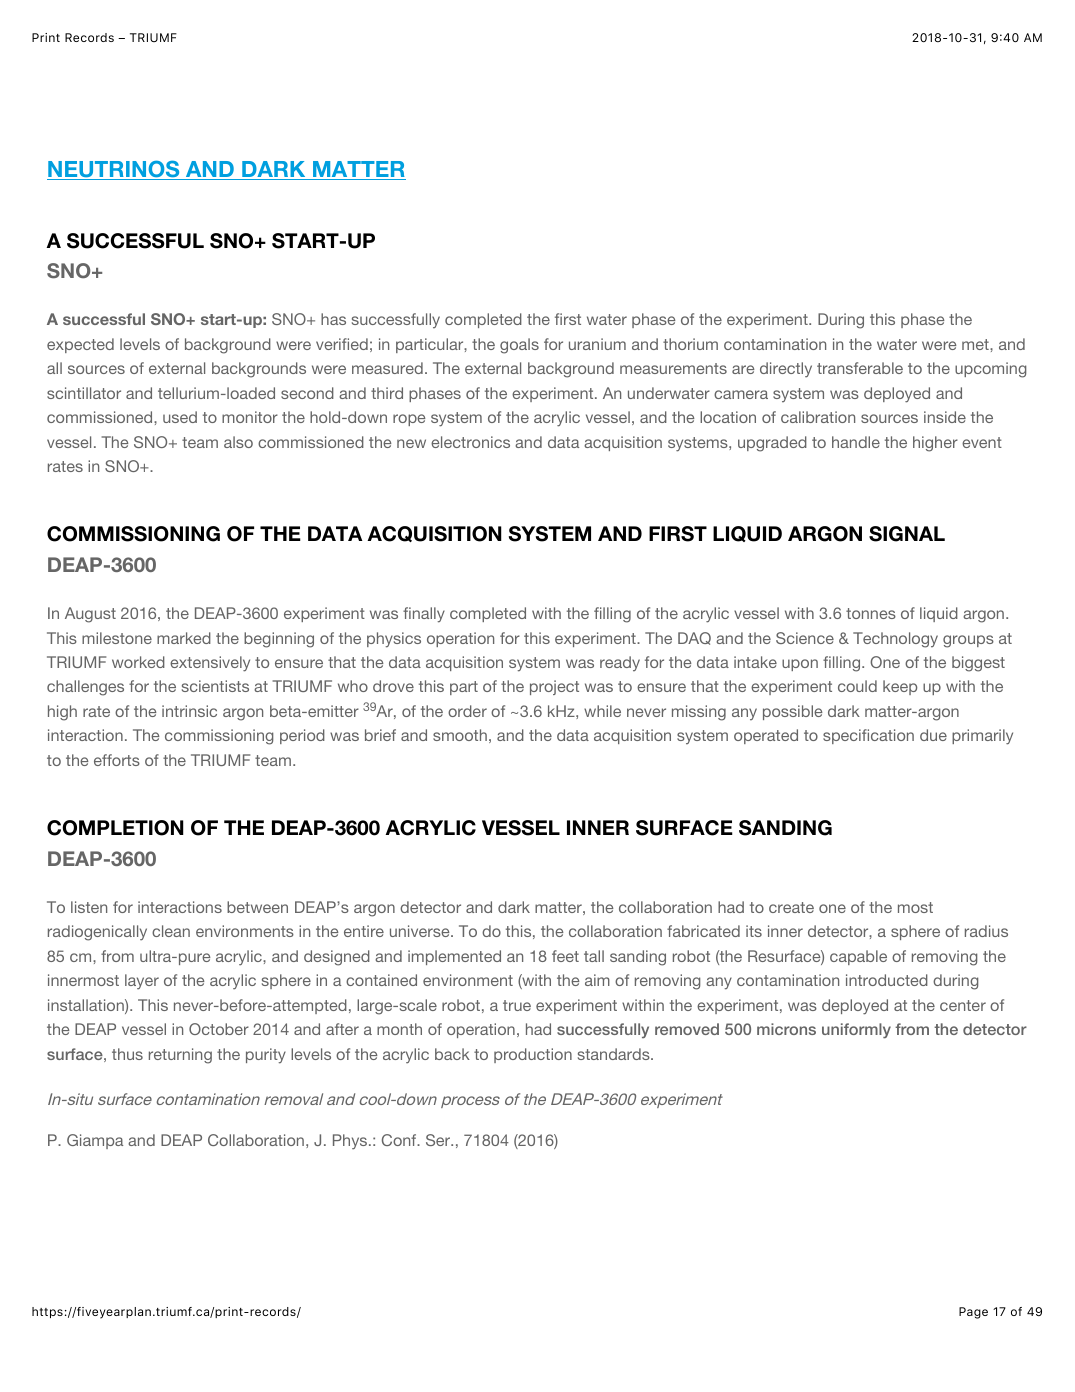 Image resolution: width=1075 pixels, height=1392 pixels. Describe the element at coordinates (519, 346) in the page. I see `goals` at that location.
